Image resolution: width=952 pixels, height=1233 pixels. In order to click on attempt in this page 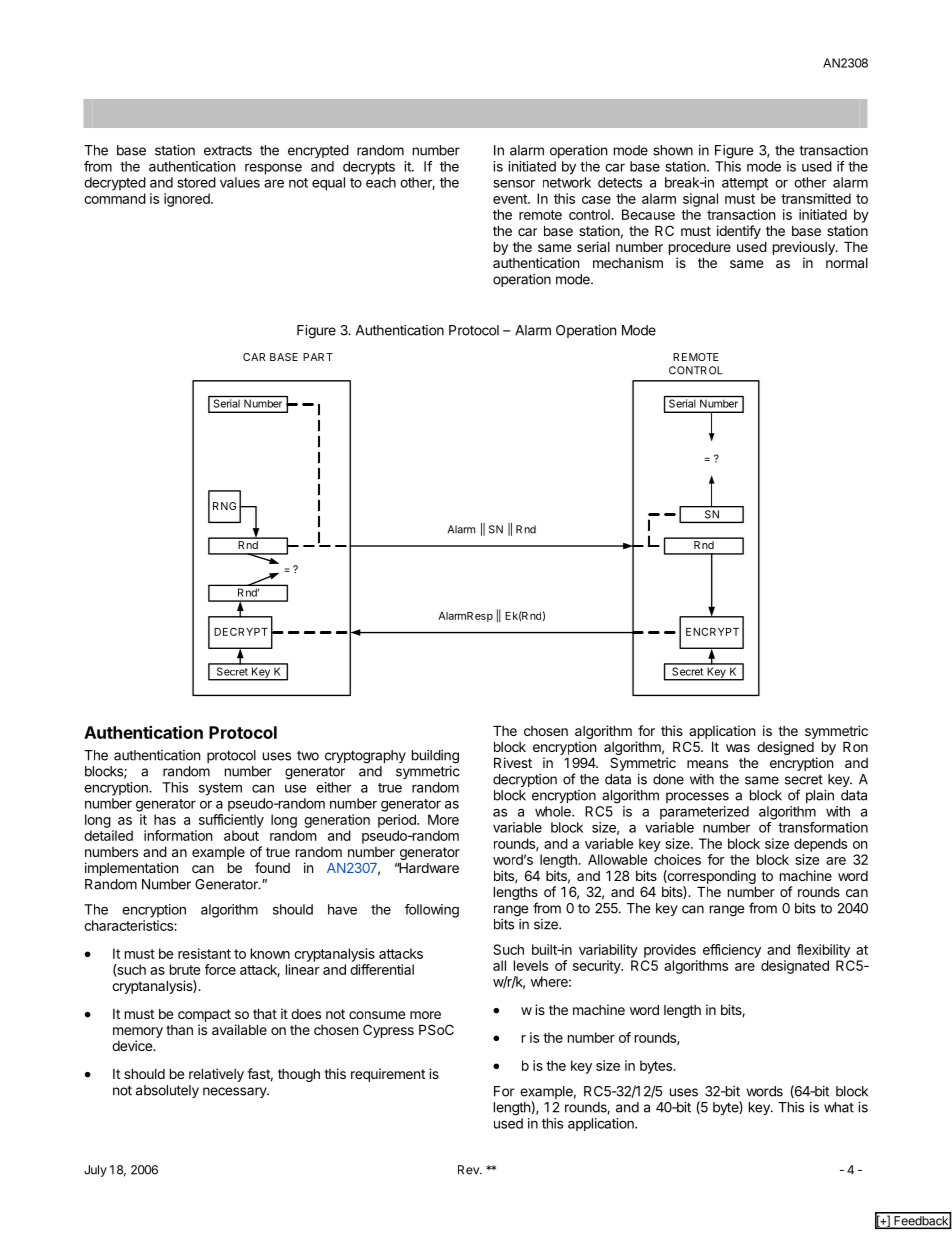, I will do `click(745, 184)`.
